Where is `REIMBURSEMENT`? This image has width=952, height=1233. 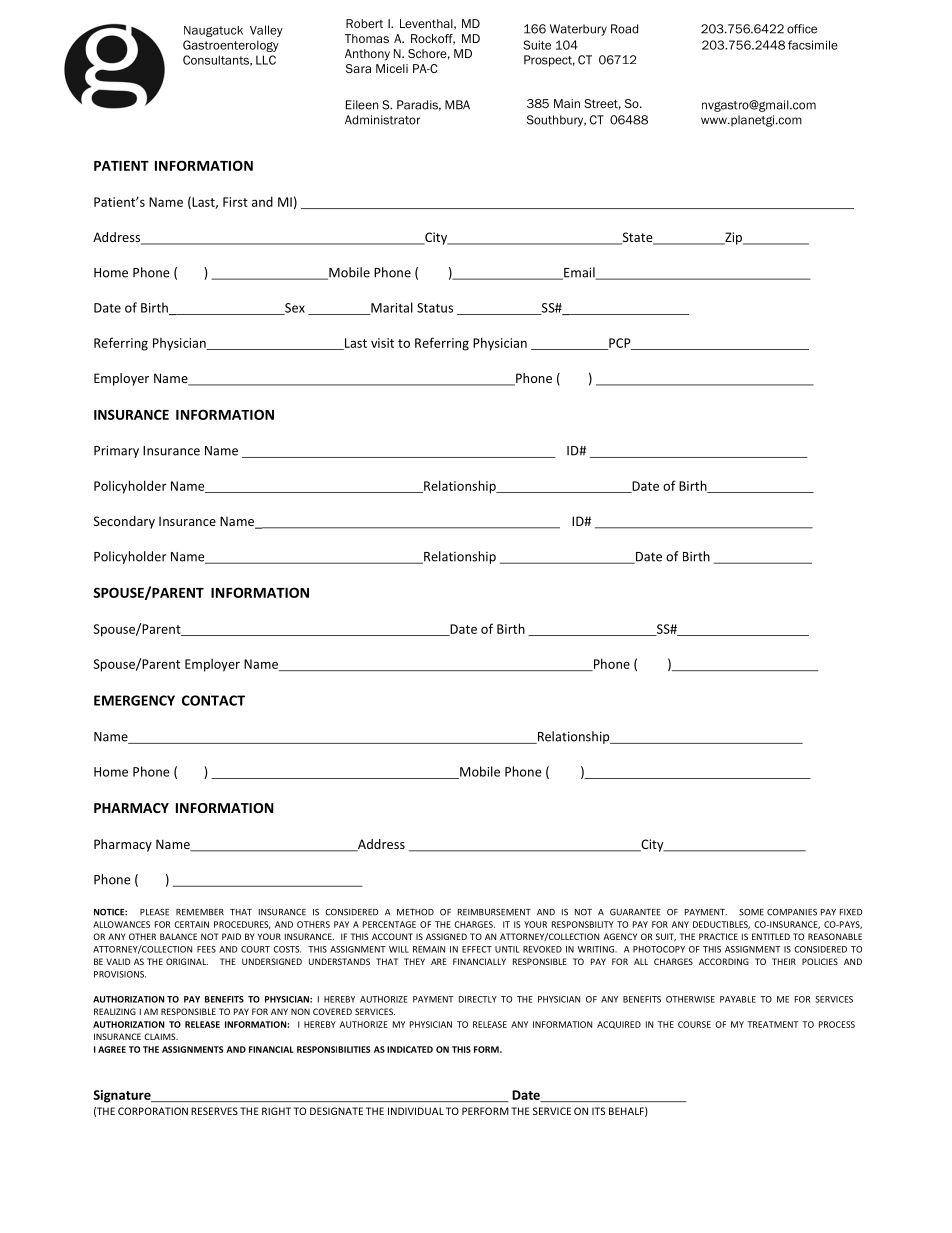 REIMBURSEMENT is located at coordinates (494, 912).
